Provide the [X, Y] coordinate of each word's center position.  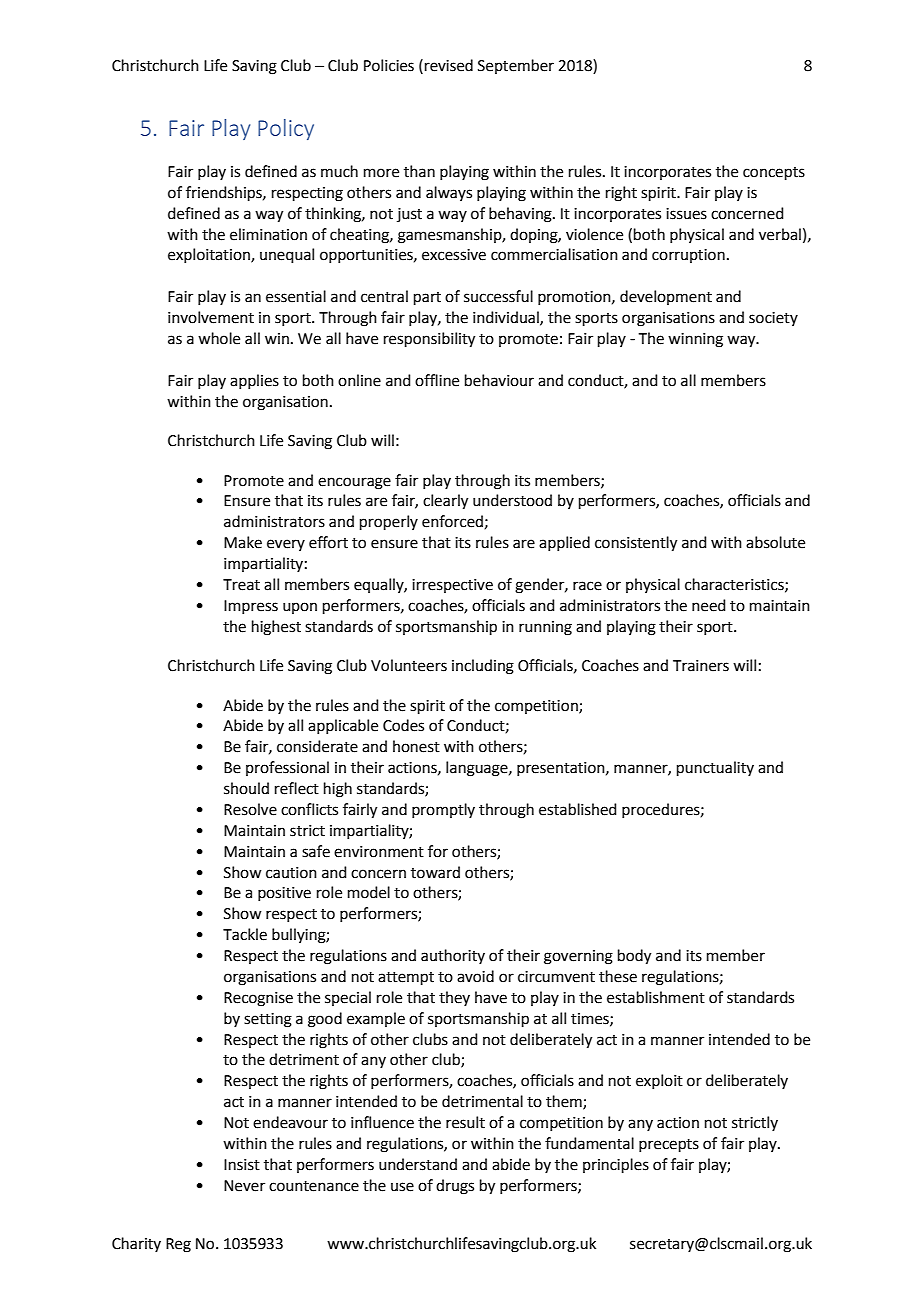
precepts [669, 1145]
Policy [286, 129]
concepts [774, 173]
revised [449, 65]
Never [244, 1186]
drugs [455, 1187]
